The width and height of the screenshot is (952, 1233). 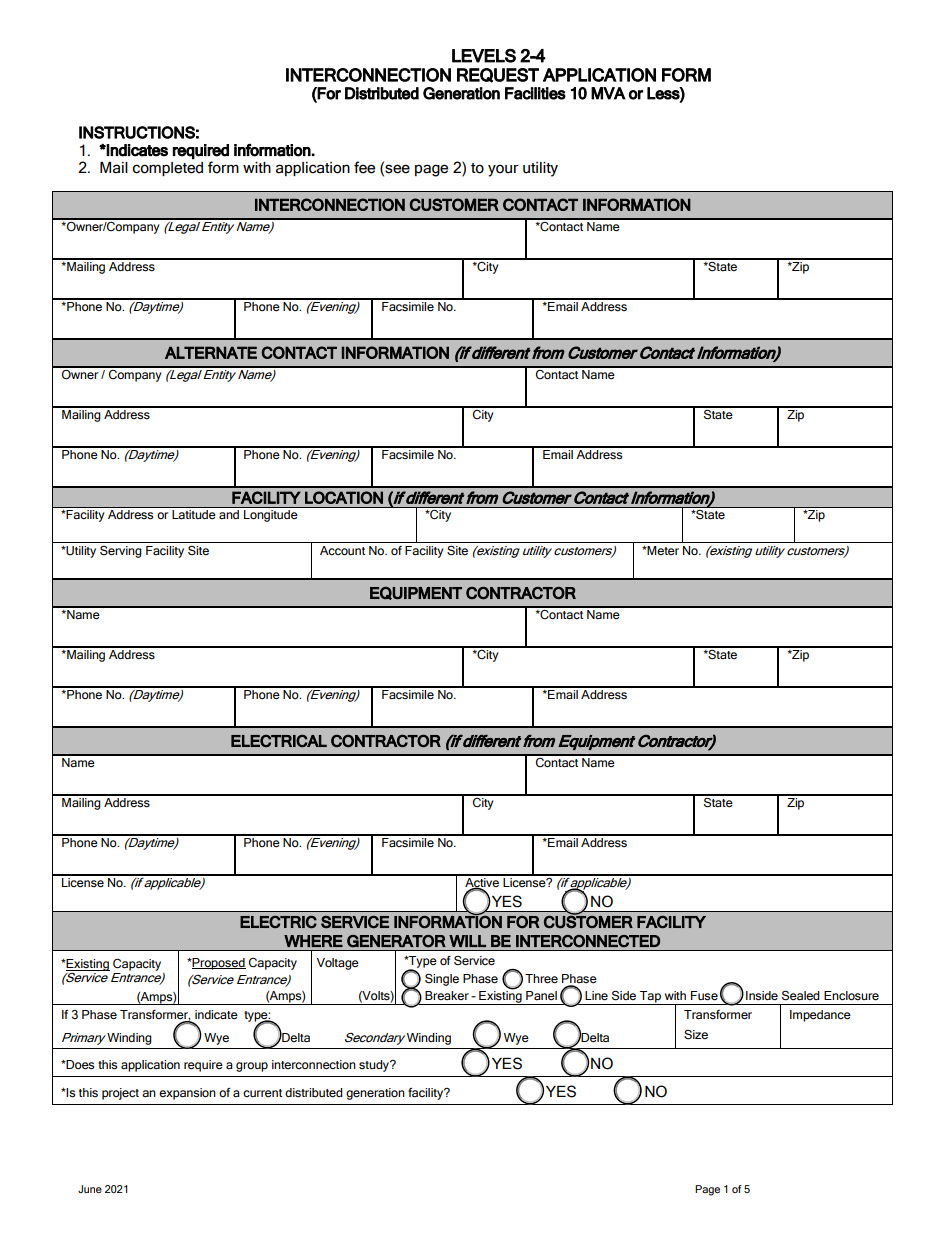 I want to click on Meter, so click(x=662, y=551).
